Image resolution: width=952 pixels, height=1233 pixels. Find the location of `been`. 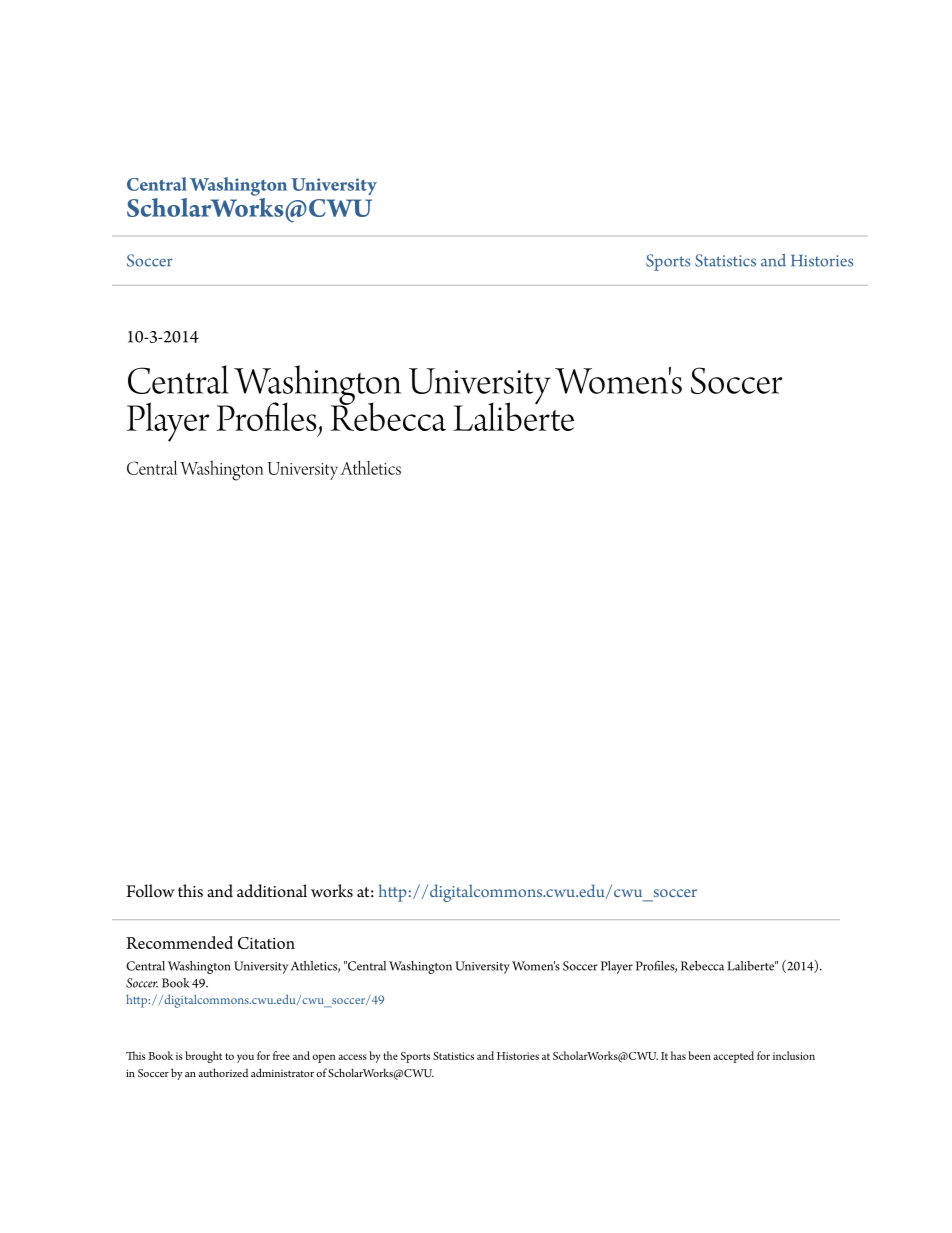

been is located at coordinates (699, 1055).
